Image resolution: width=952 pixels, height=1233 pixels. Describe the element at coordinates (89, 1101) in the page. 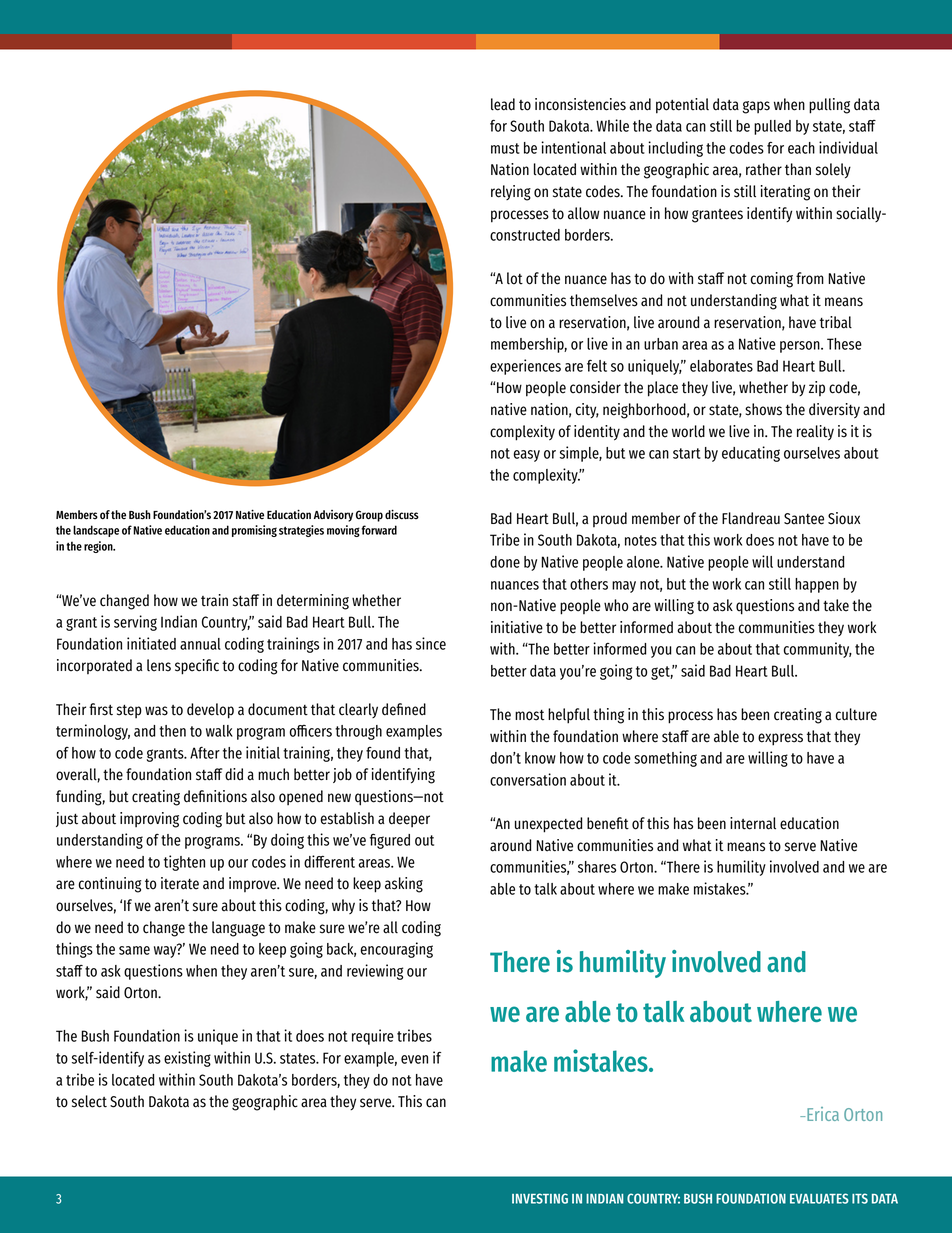

I see `select` at that location.
